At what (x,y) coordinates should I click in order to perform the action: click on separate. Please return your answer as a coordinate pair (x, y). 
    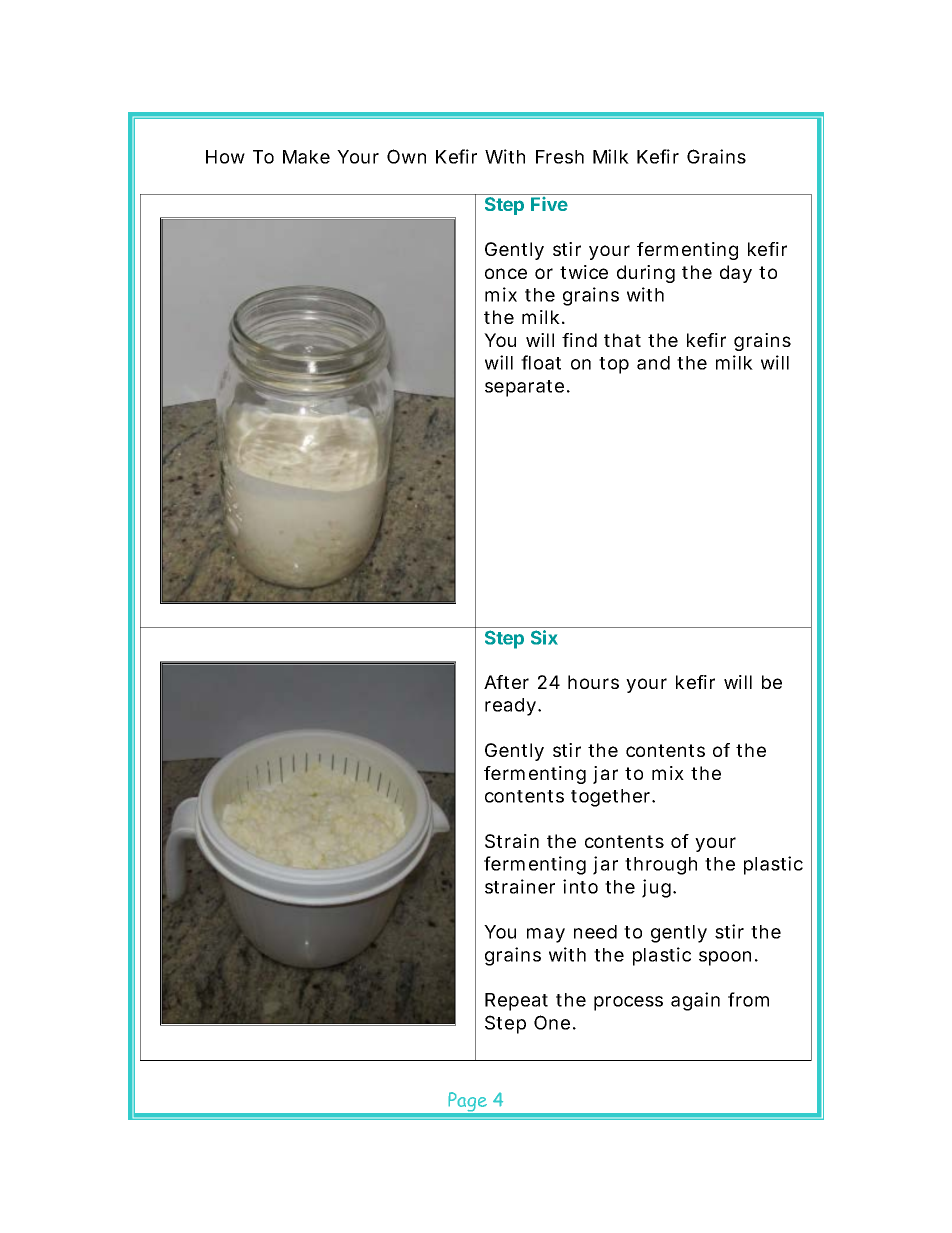
    Looking at the image, I should click on (524, 388).
